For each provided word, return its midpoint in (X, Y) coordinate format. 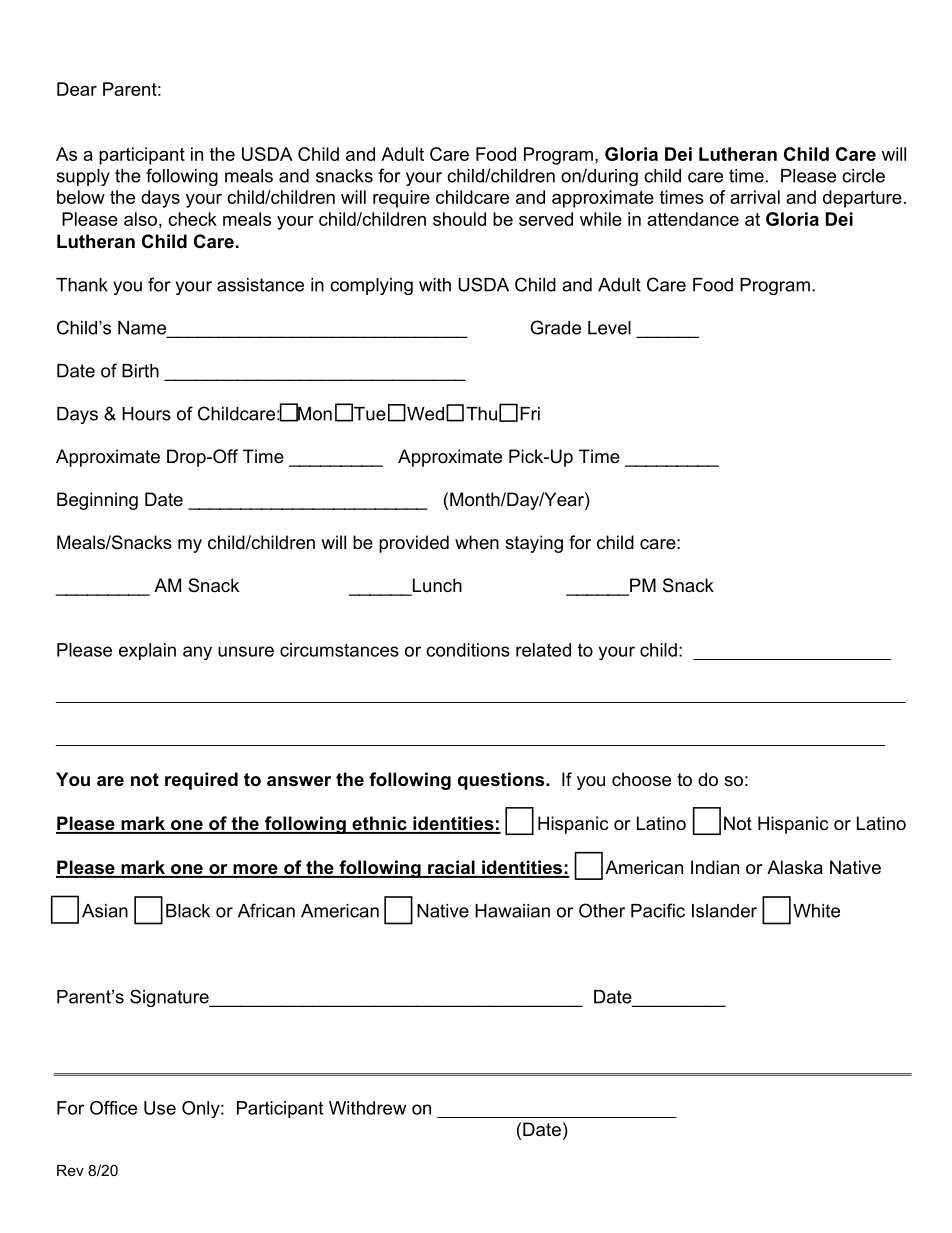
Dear (77, 89)
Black (188, 911)
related (543, 650)
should (459, 219)
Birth (140, 371)
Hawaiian (512, 911)
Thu (481, 414)
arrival (755, 197)
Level (609, 328)
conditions (468, 650)
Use (160, 1108)
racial (451, 868)
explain (147, 651)
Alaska (795, 867)
